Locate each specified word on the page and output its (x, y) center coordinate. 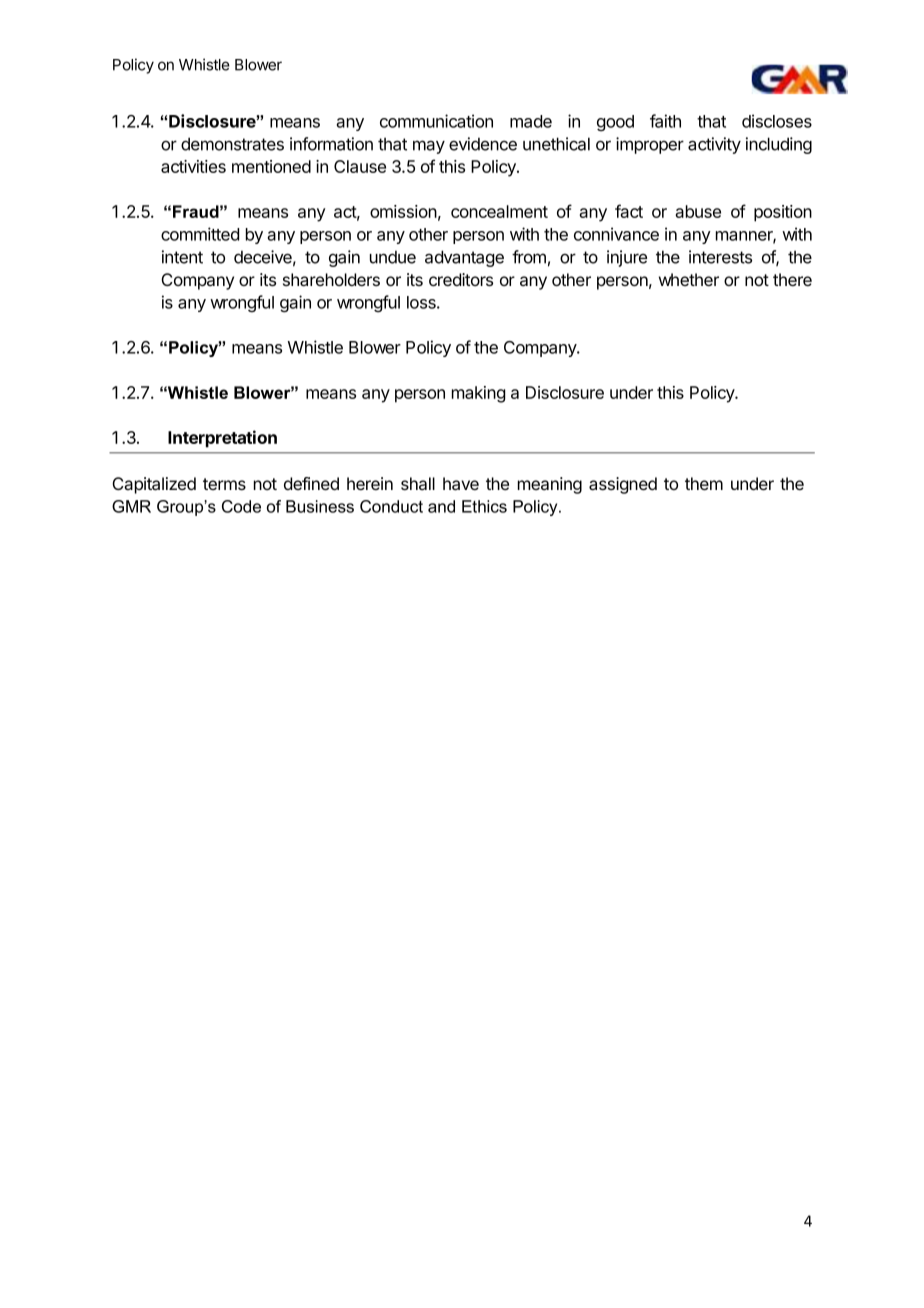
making (478, 394)
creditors (461, 279)
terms (224, 484)
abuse (698, 211)
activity (714, 145)
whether (689, 279)
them (704, 483)
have (461, 484)
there (792, 279)
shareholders (331, 280)
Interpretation (222, 439)
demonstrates (232, 144)
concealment (499, 211)
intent (182, 257)
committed (200, 234)
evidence (483, 144)
